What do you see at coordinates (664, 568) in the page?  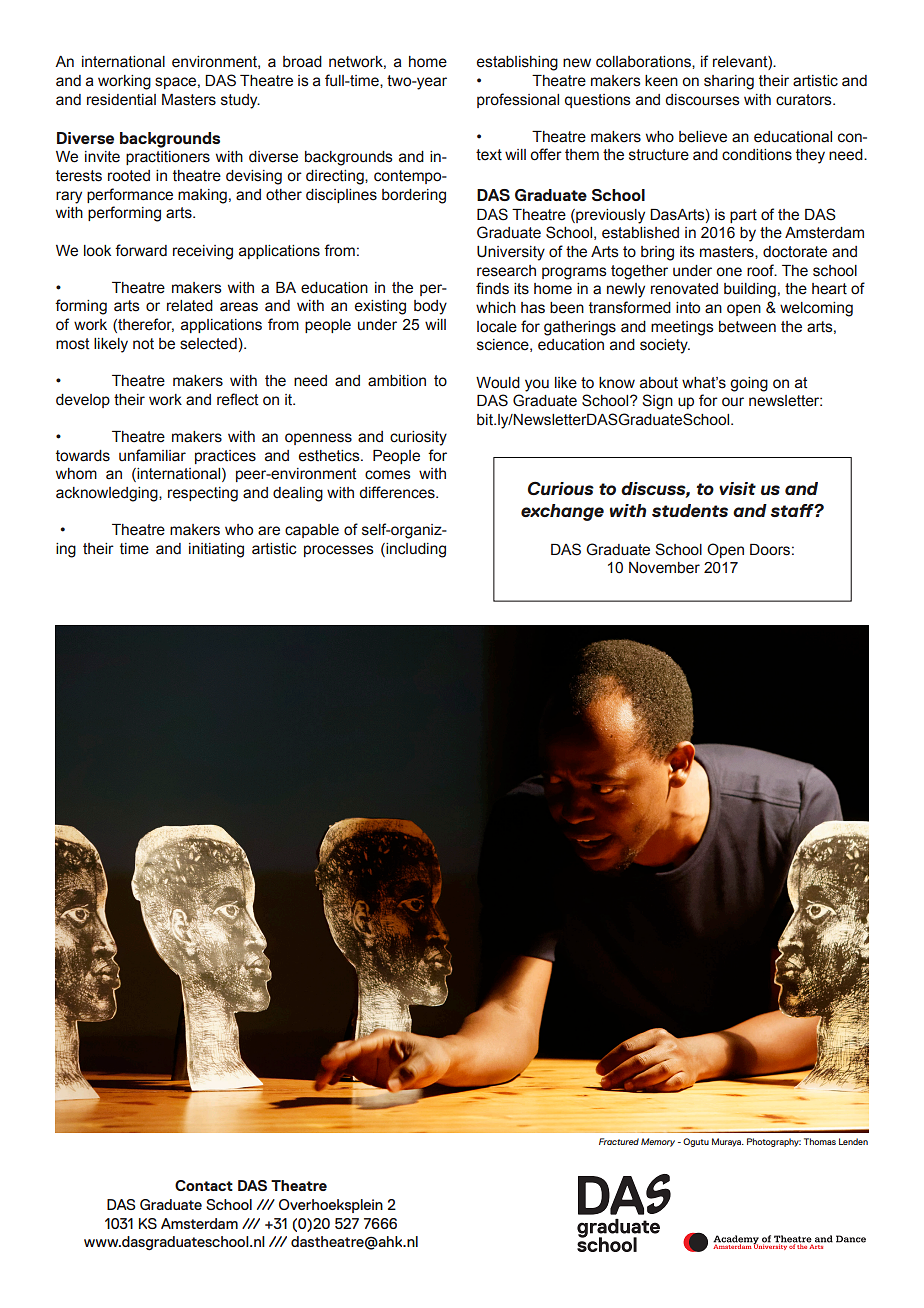 I see `November` at bounding box center [664, 568].
